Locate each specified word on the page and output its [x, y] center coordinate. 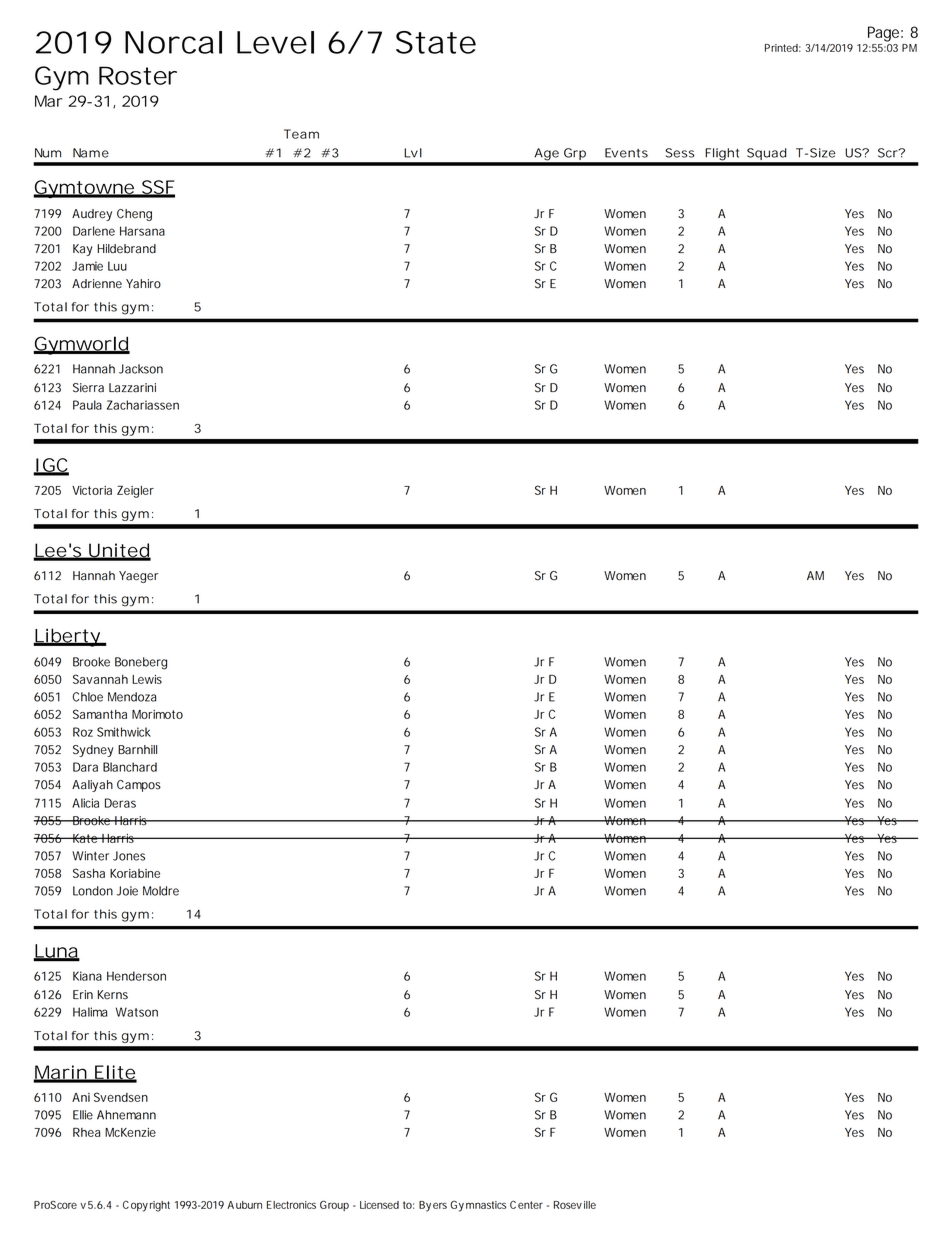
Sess [680, 153]
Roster [138, 75]
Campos [139, 786]
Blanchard [130, 767]
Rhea [86, 1132]
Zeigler [135, 491]
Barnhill [137, 750]
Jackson [141, 369]
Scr [889, 153]
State [436, 42]
